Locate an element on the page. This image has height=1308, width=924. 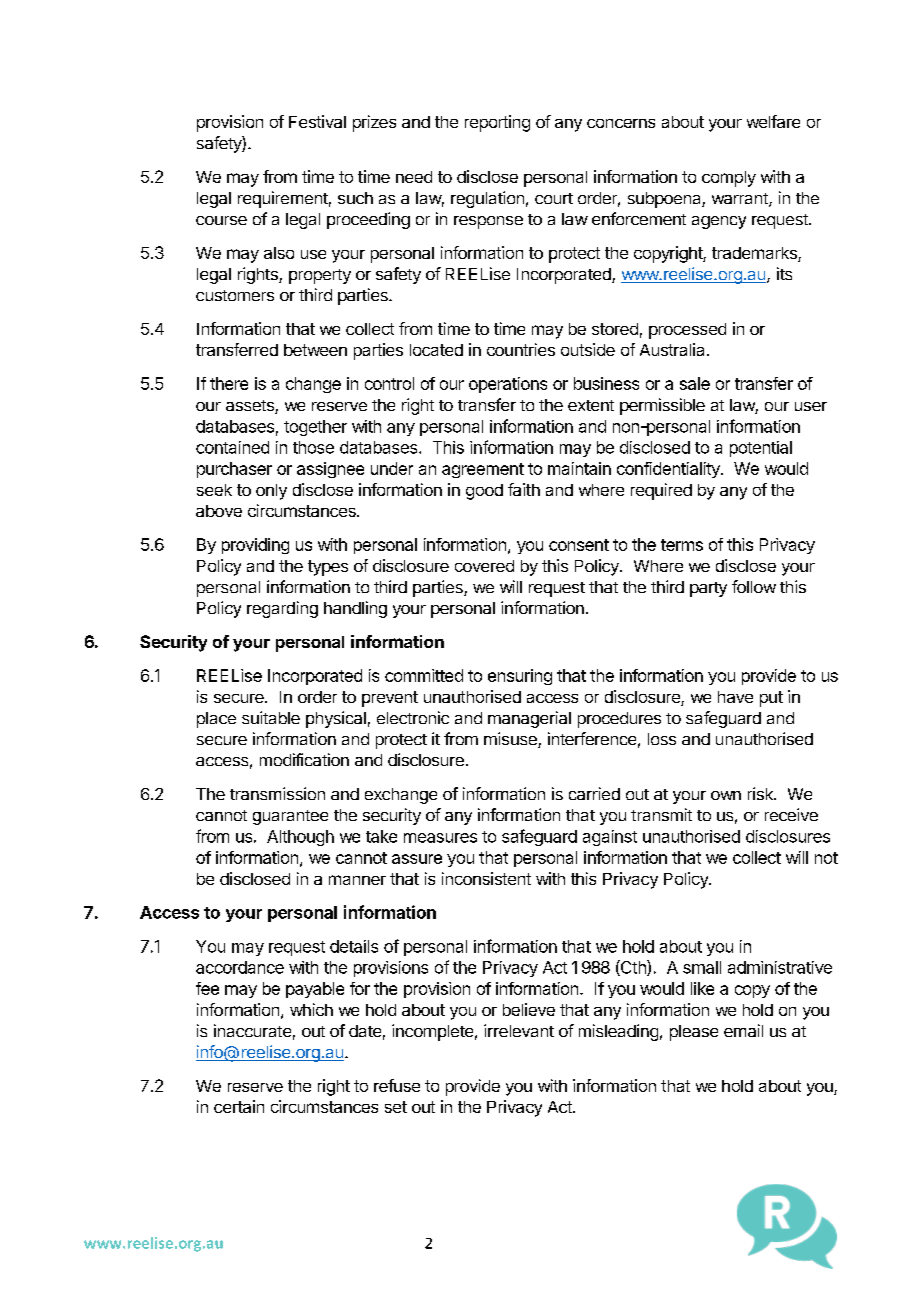
certain is located at coordinates (239, 1106).
